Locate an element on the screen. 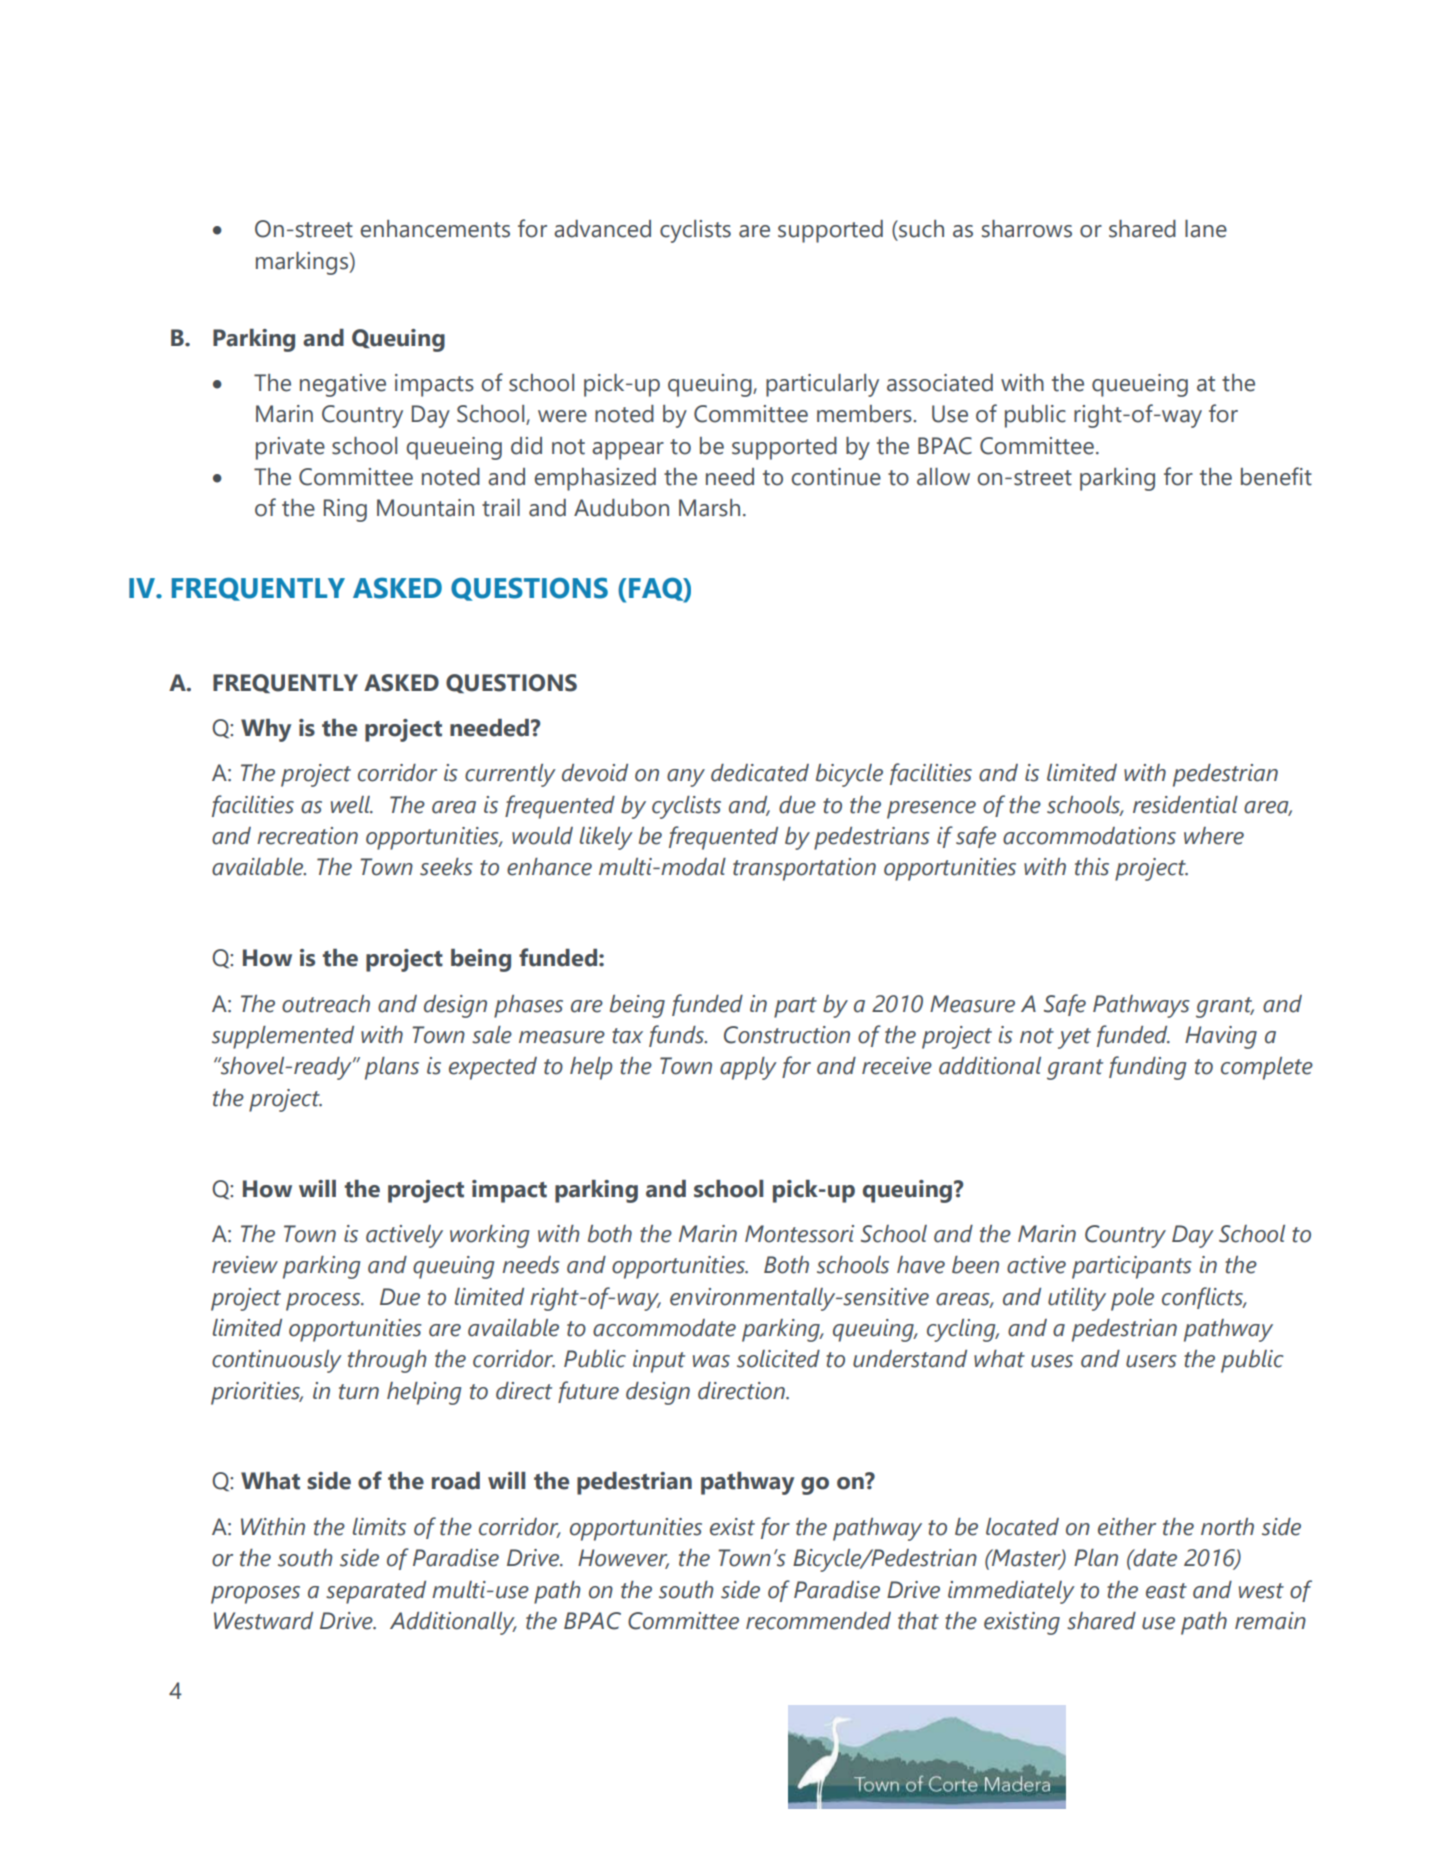  benefit is located at coordinates (1276, 476).
